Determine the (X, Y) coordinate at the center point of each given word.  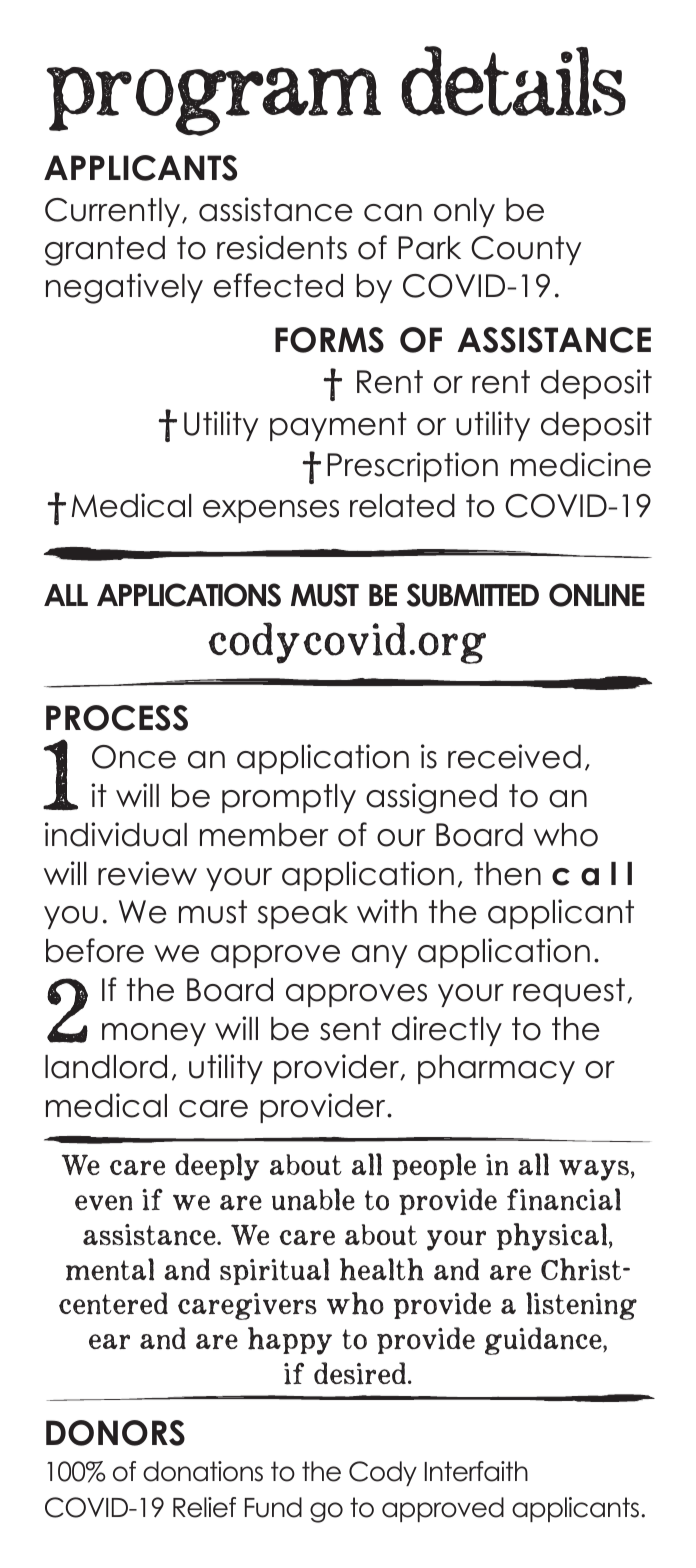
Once (134, 757)
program (213, 101)
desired (361, 1373)
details (513, 81)
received (514, 756)
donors (115, 1433)
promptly (289, 798)
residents (282, 247)
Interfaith (476, 1471)
